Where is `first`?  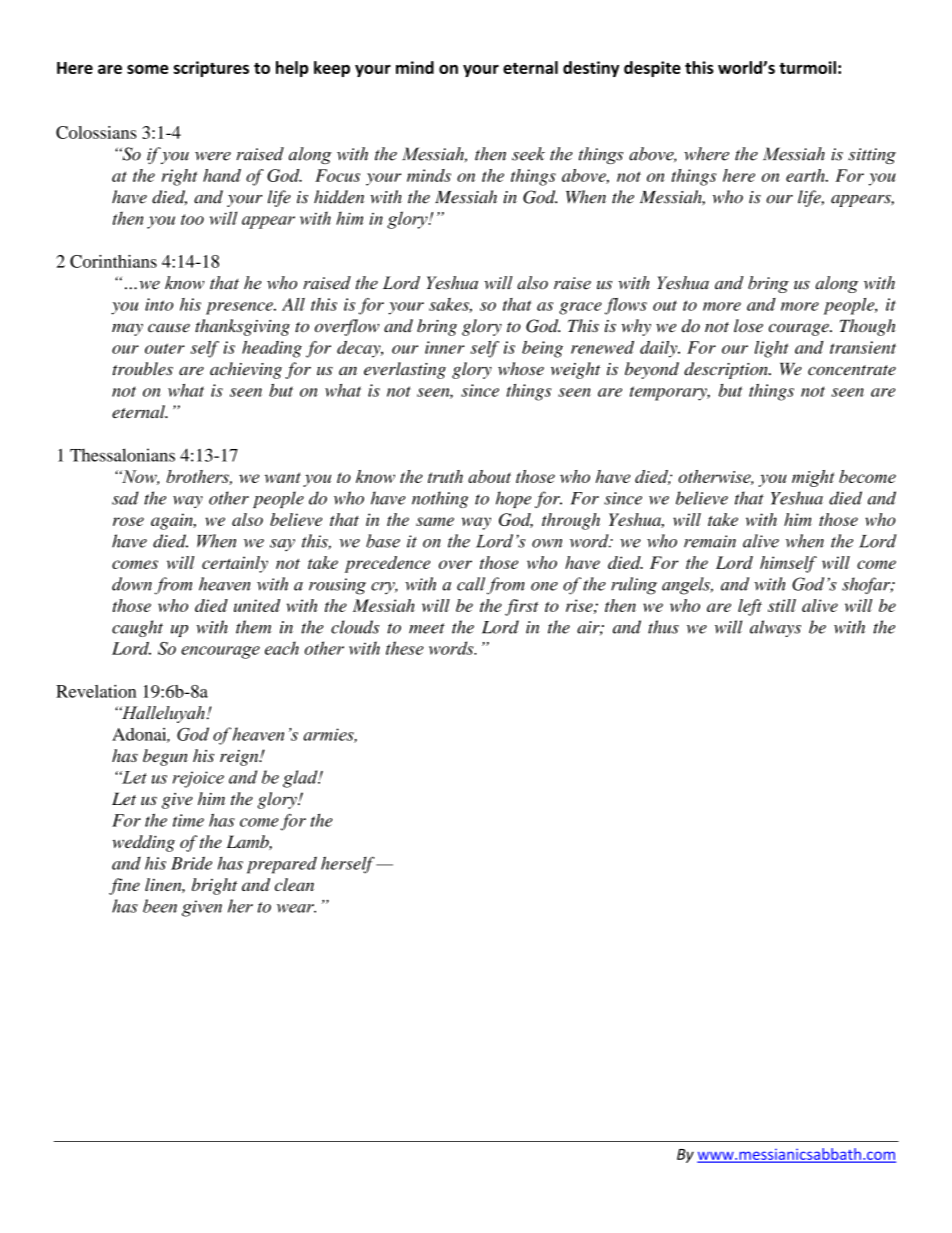 first is located at coordinates (522, 607).
